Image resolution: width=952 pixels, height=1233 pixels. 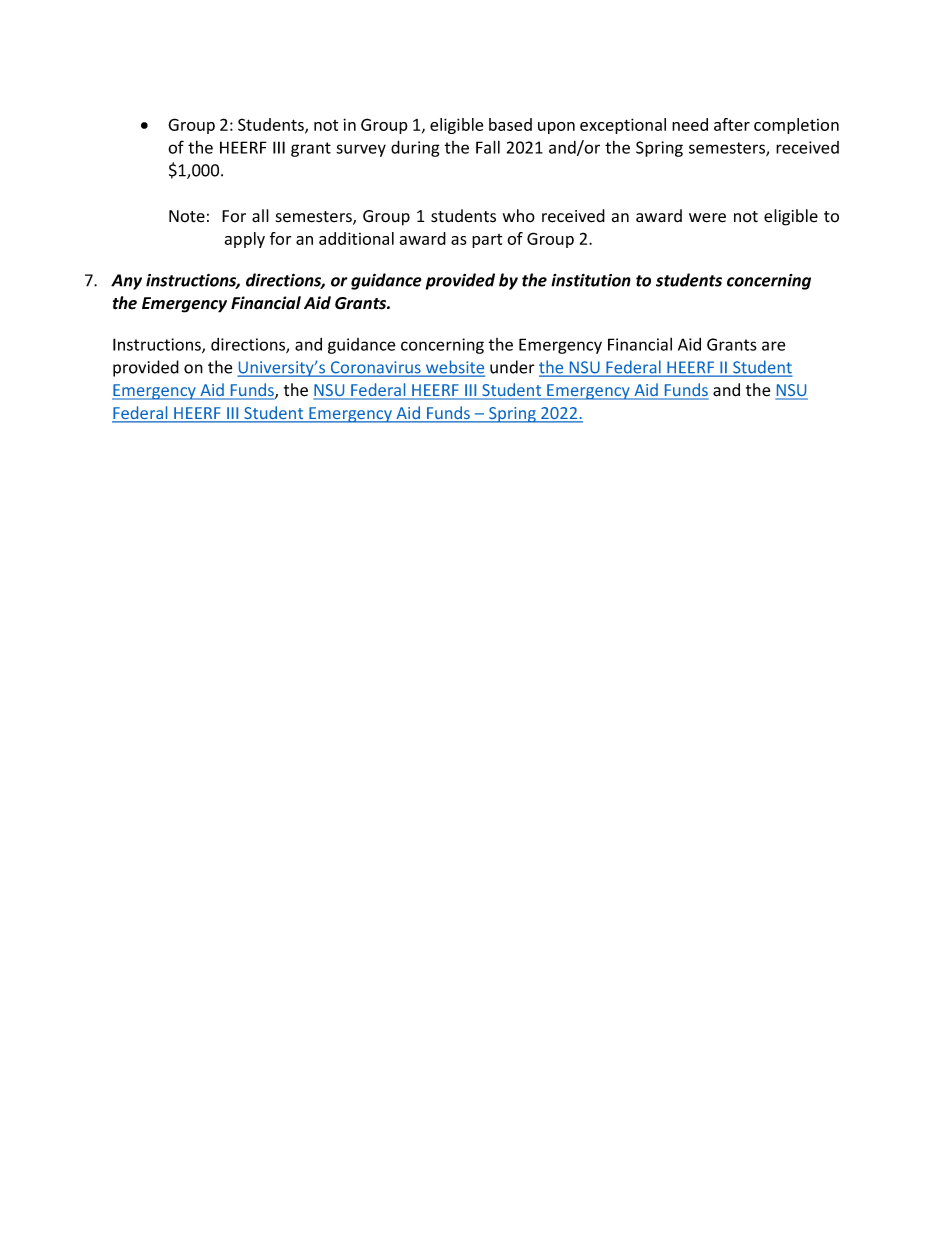 What do you see at coordinates (774, 346) in the image?
I see `are` at bounding box center [774, 346].
